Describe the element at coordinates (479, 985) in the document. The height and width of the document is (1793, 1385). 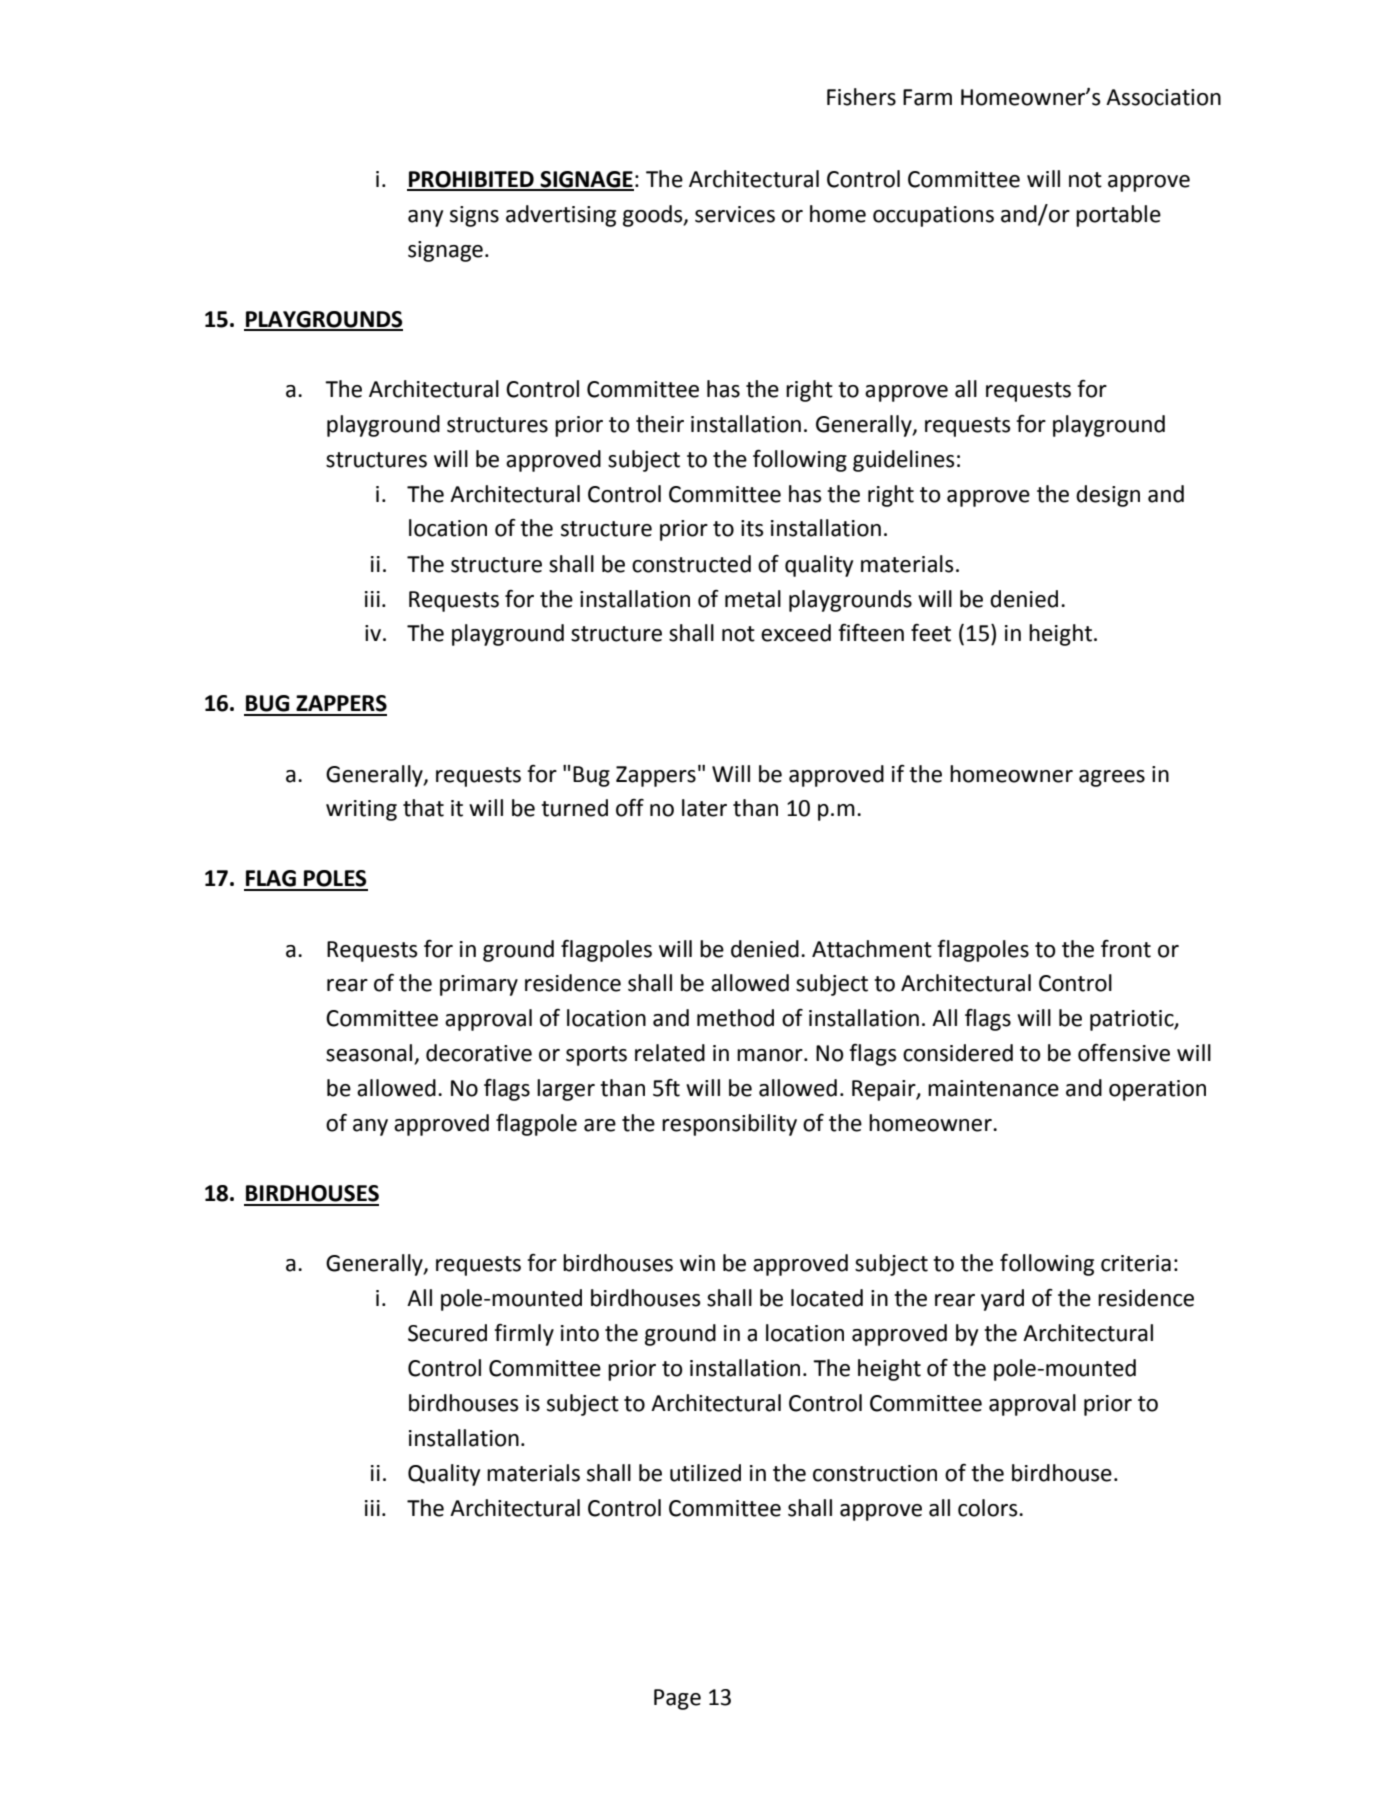
I see `primary` at that location.
